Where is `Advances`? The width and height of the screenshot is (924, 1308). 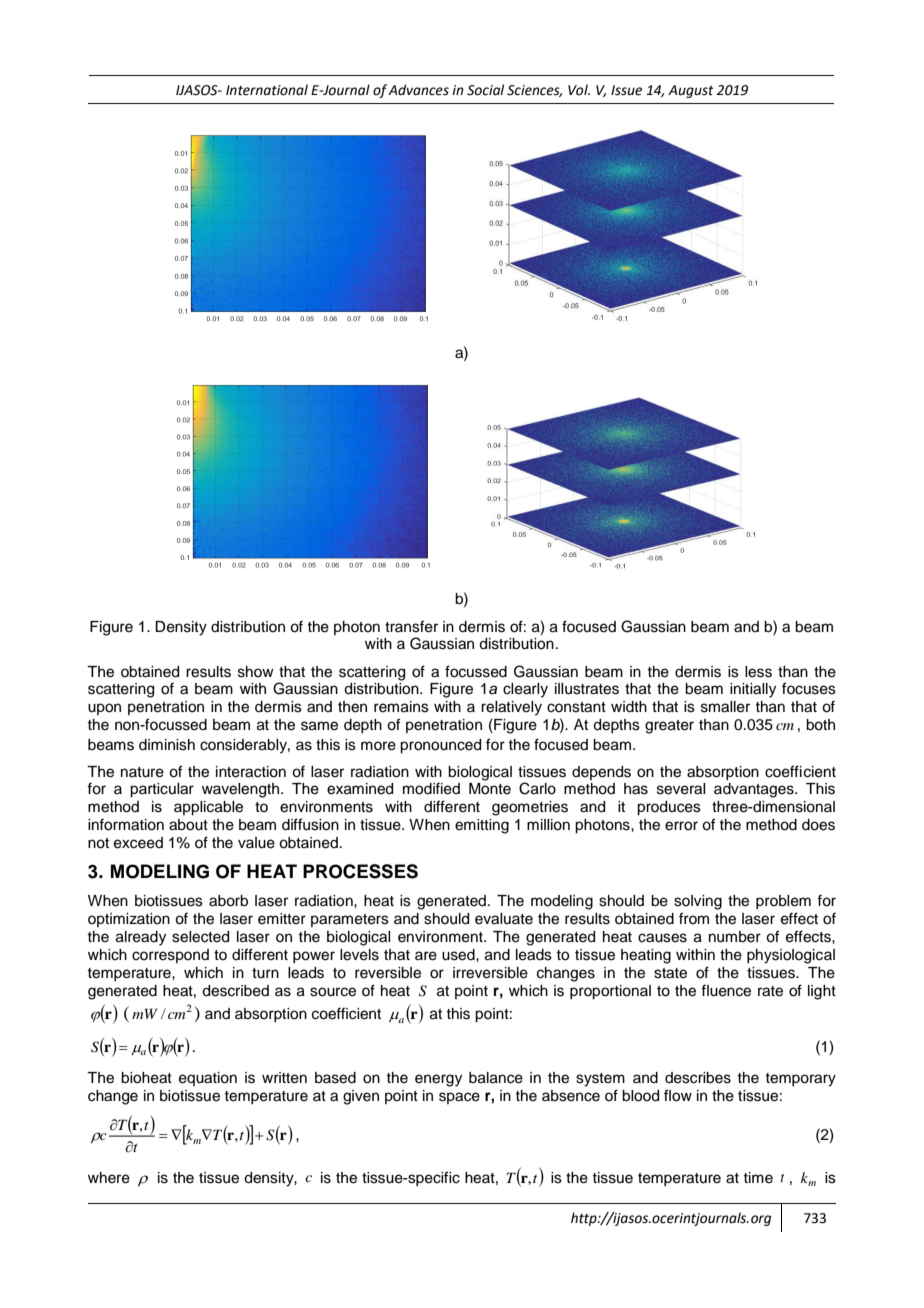
Advances is located at coordinates (418, 90).
